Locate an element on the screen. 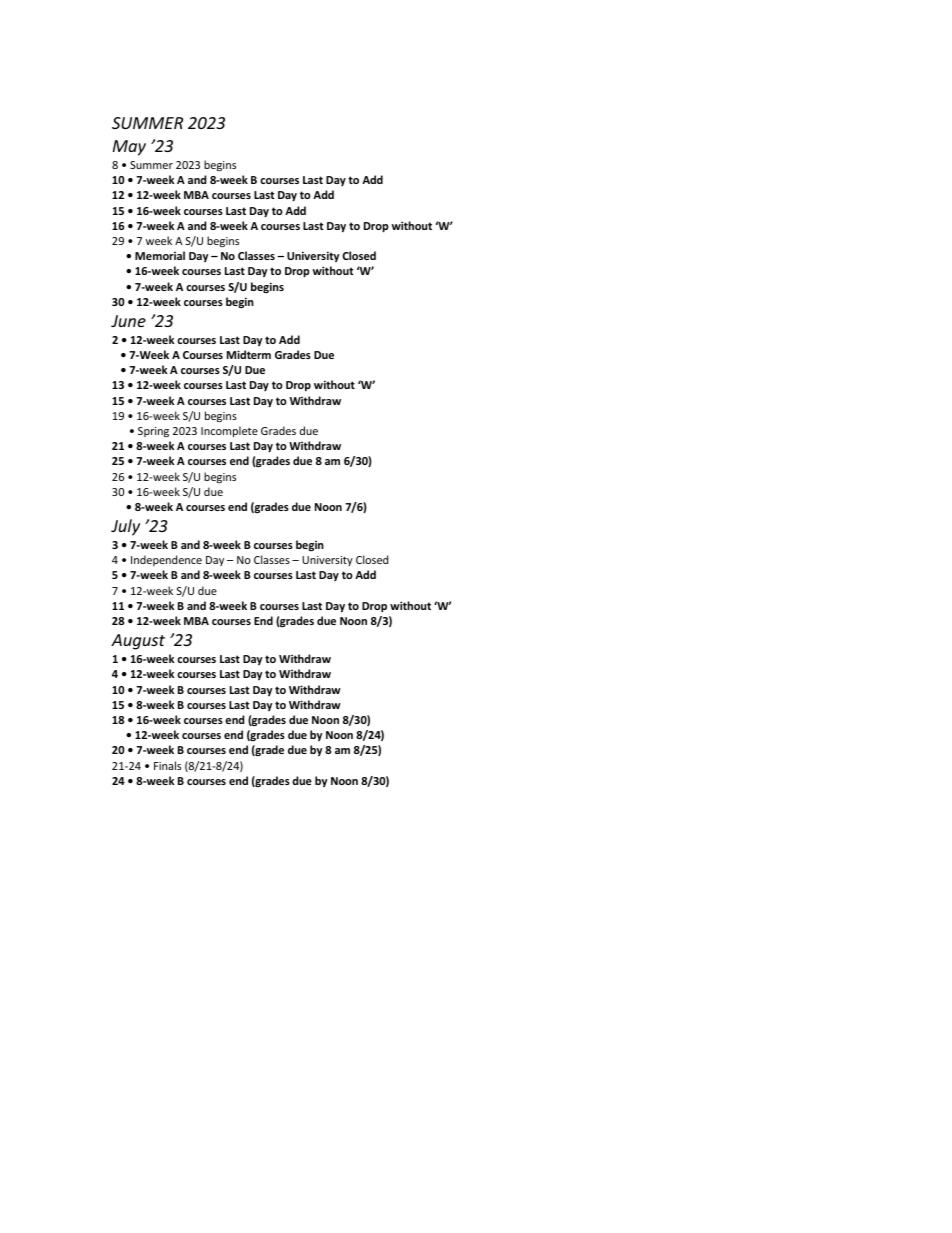  Midterm is located at coordinates (249, 354).
